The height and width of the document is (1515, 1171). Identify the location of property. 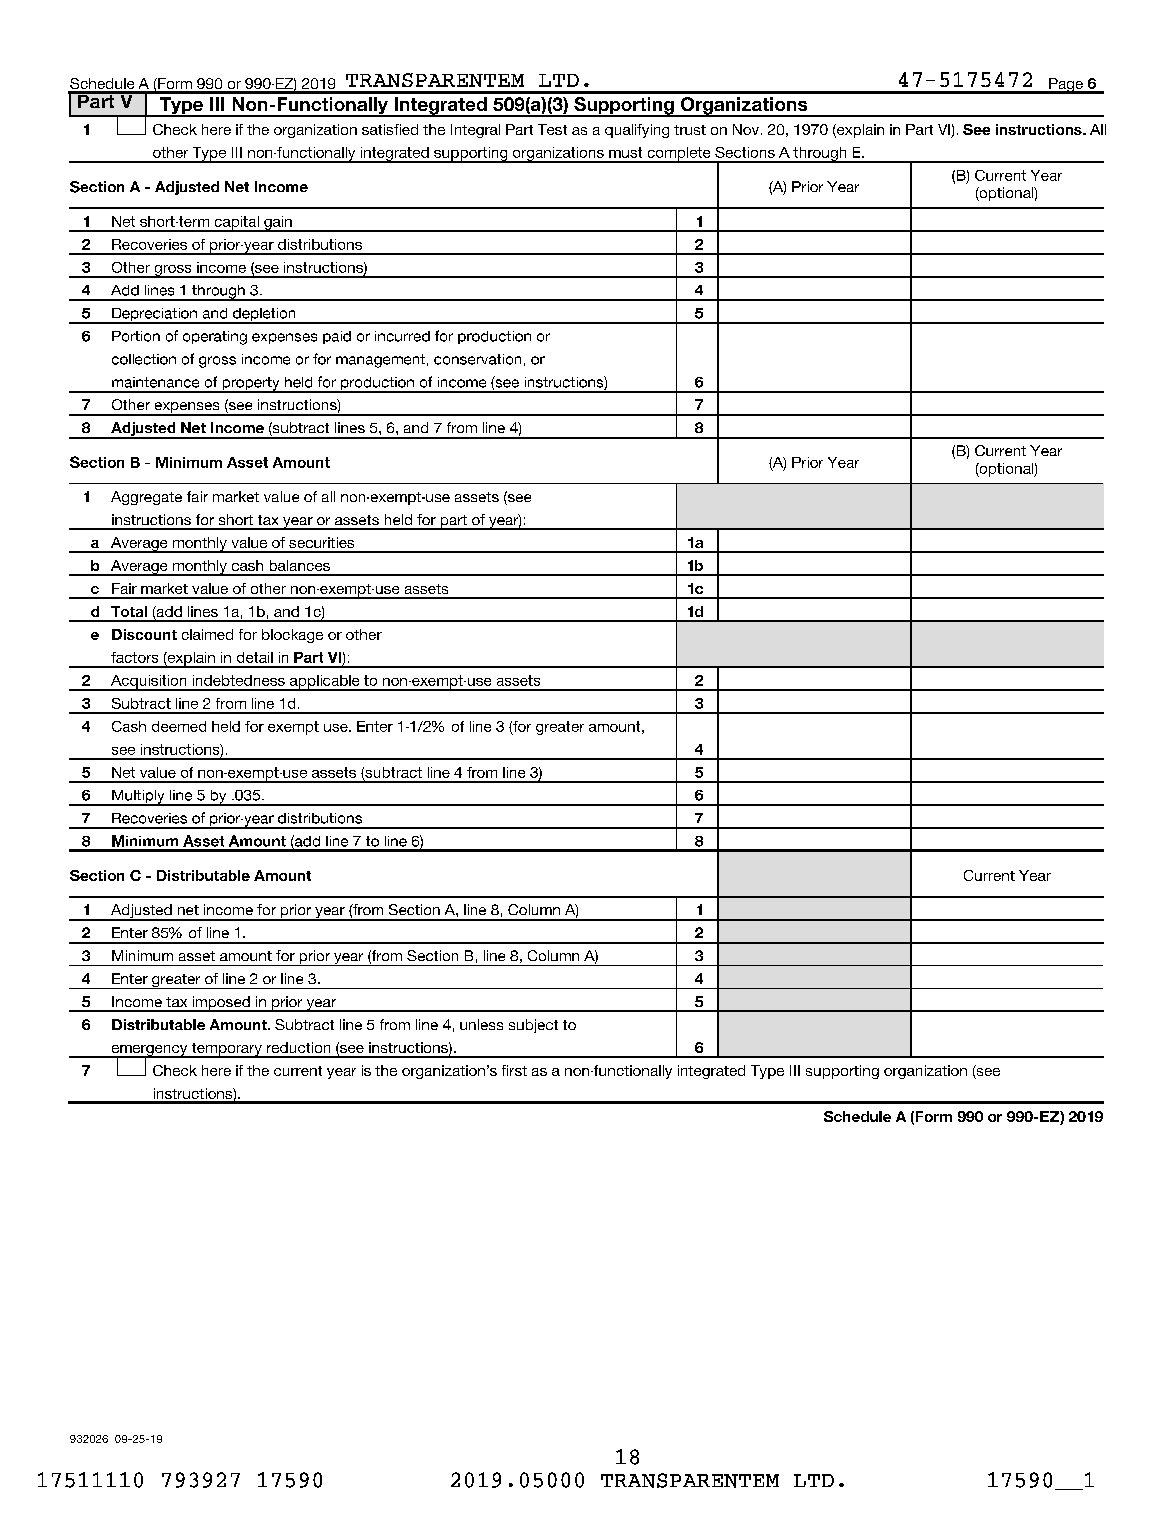
(251, 385).
